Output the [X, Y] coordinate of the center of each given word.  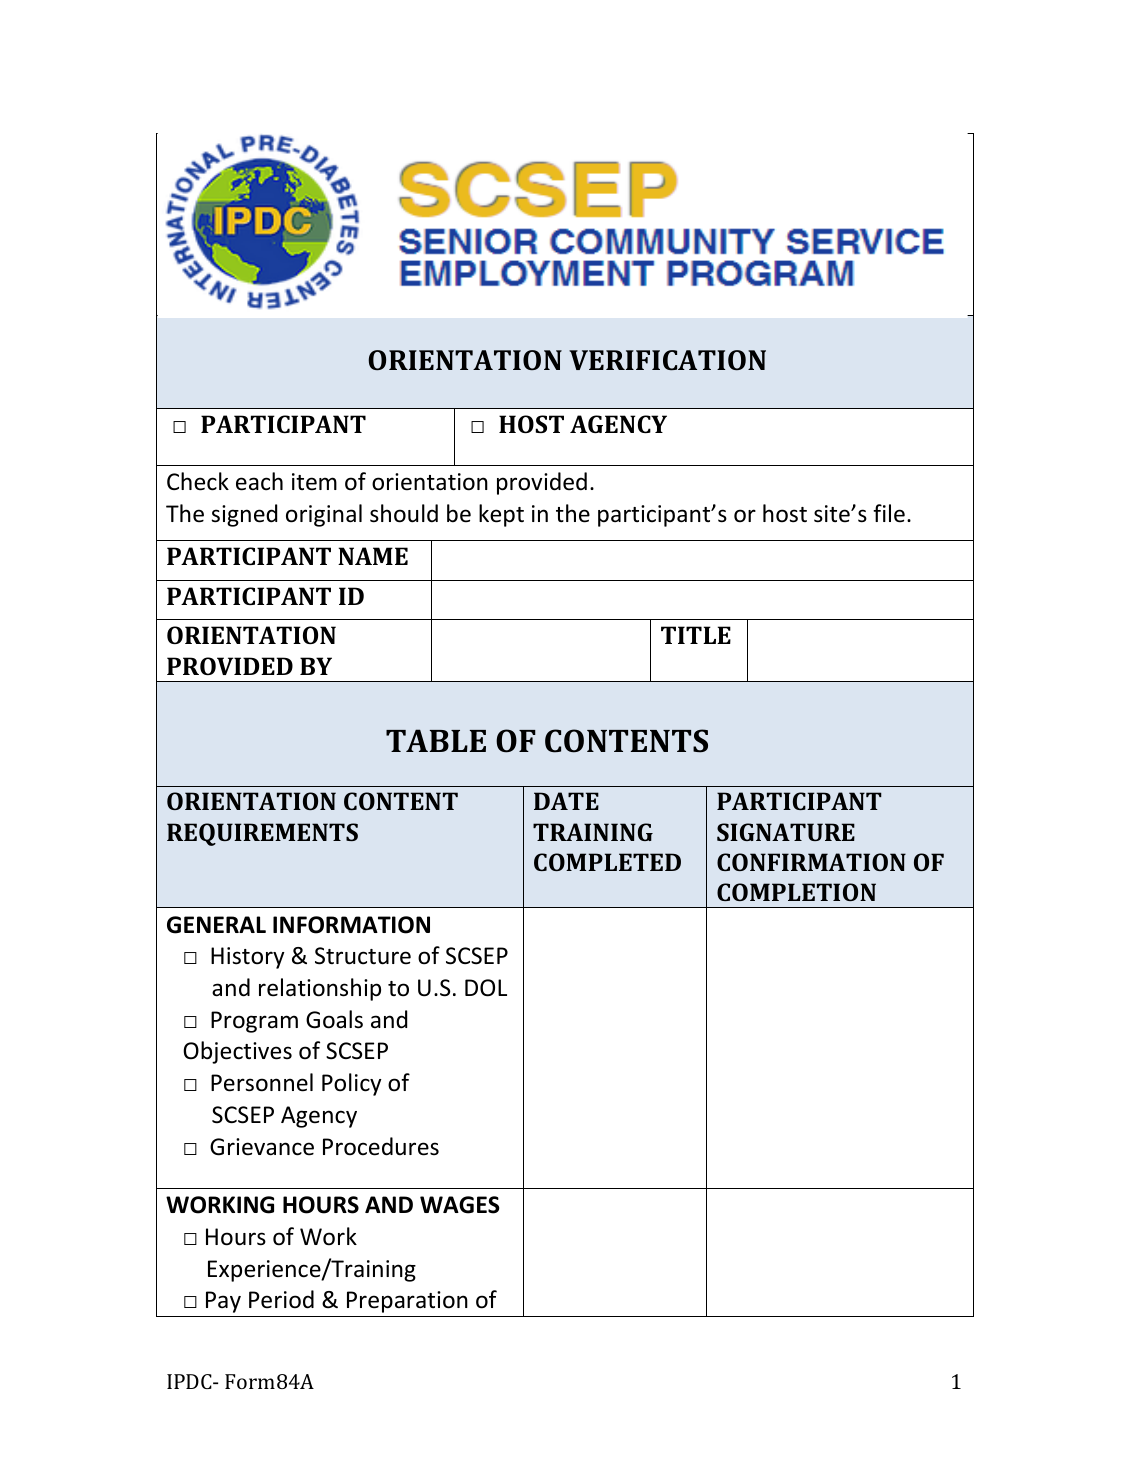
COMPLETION [796, 892]
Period [281, 1299]
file [889, 513]
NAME [373, 556]
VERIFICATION [667, 360]
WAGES [459, 1205]
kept [501, 515]
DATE [566, 801]
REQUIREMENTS [262, 834]
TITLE [696, 635]
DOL [486, 988]
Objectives [237, 1052]
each [259, 481]
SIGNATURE [786, 832]
